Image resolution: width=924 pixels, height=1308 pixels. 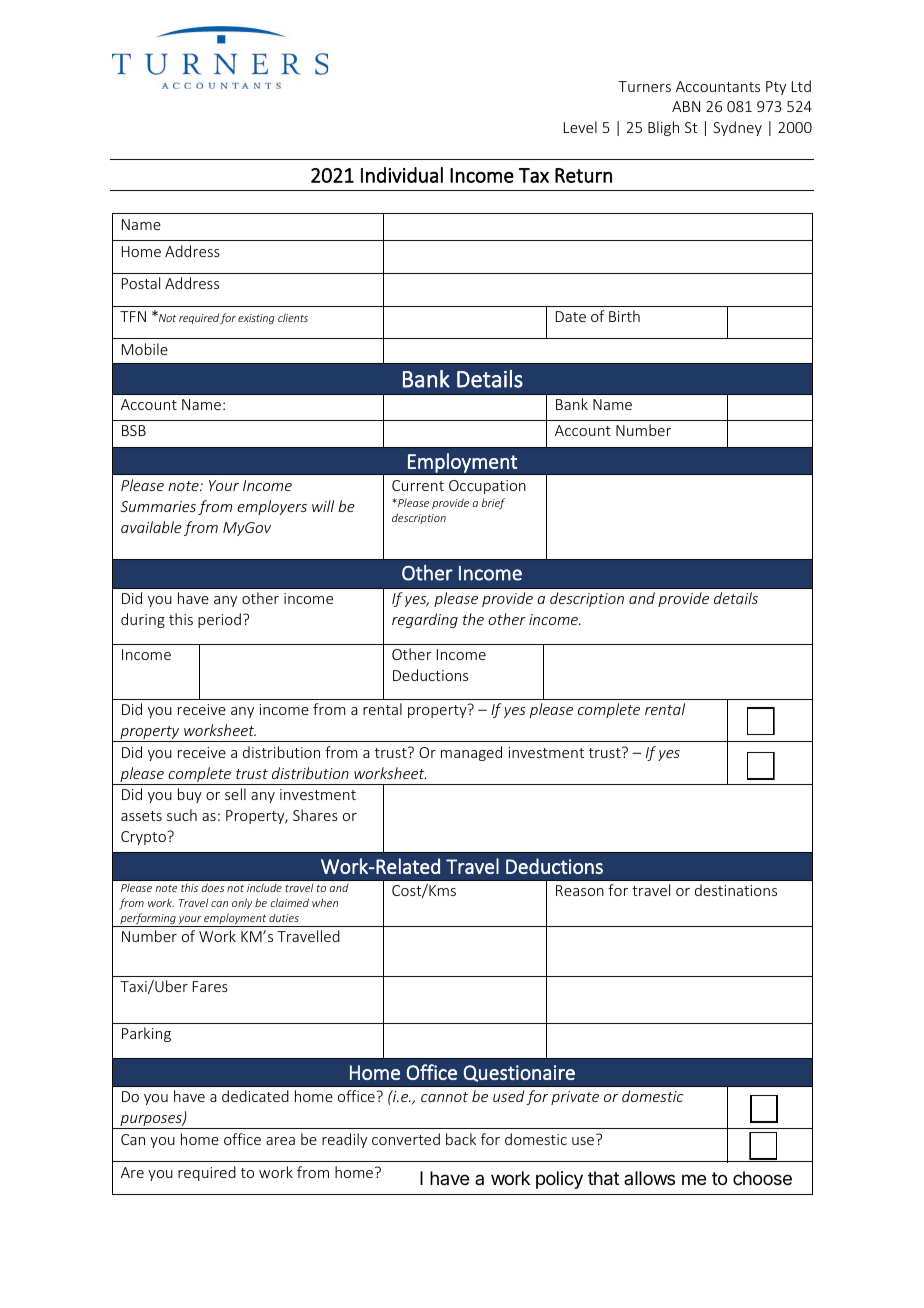 What do you see at coordinates (580, 127) in the document?
I see `Level` at bounding box center [580, 127].
